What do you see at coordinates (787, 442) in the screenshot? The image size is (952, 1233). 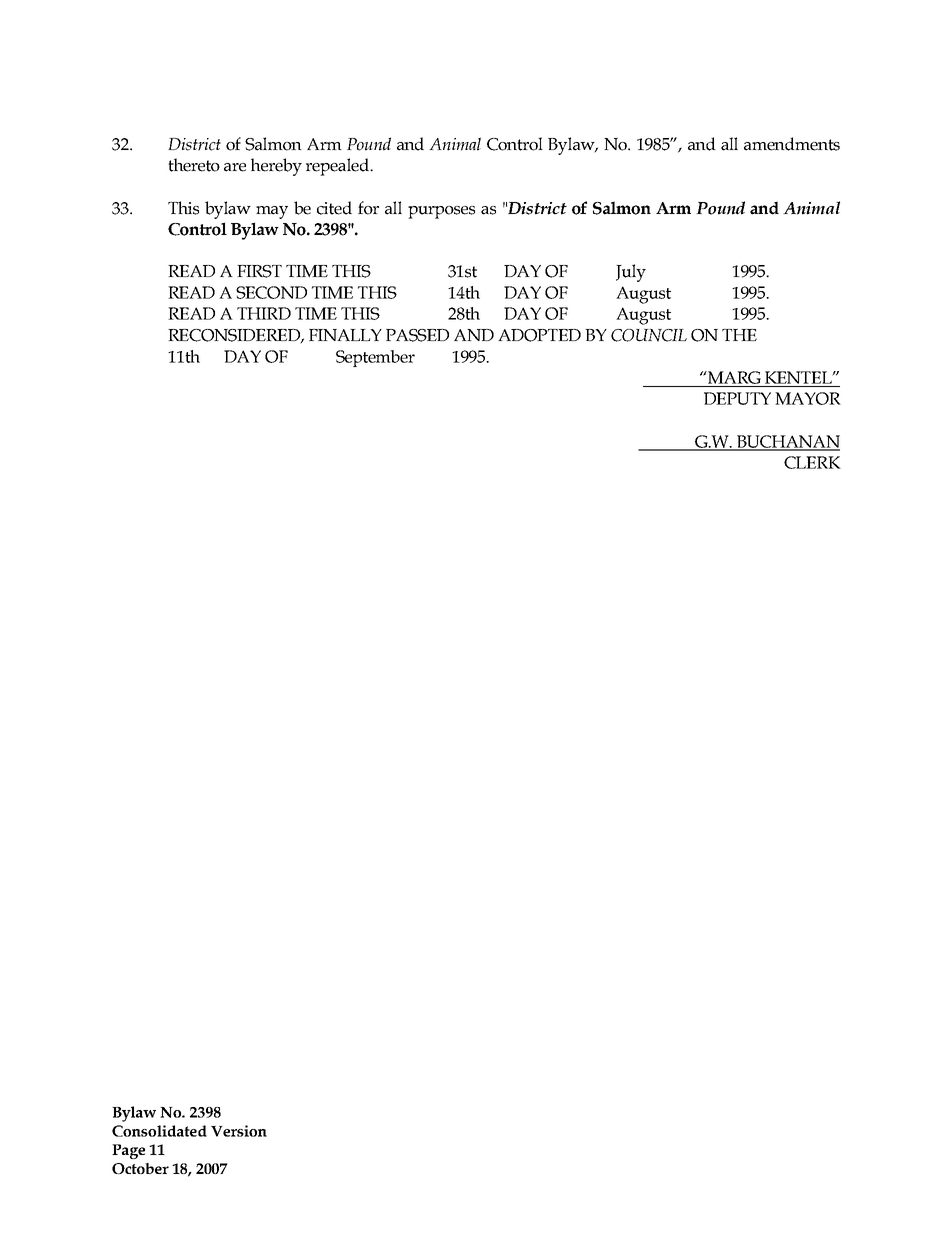 I see `BUCHANAN` at bounding box center [787, 442].
